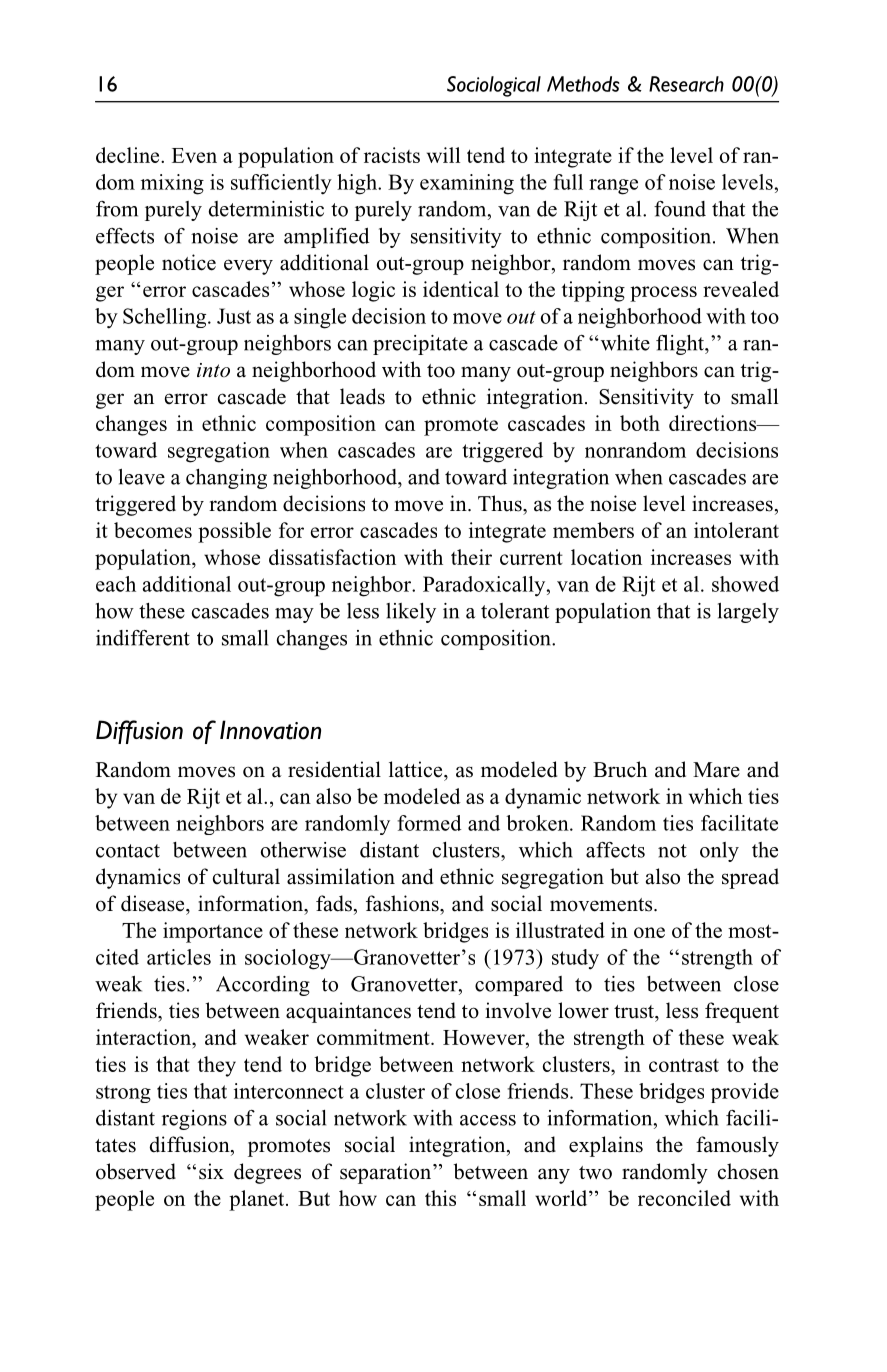  I want to click on six, so click(211, 1171).
